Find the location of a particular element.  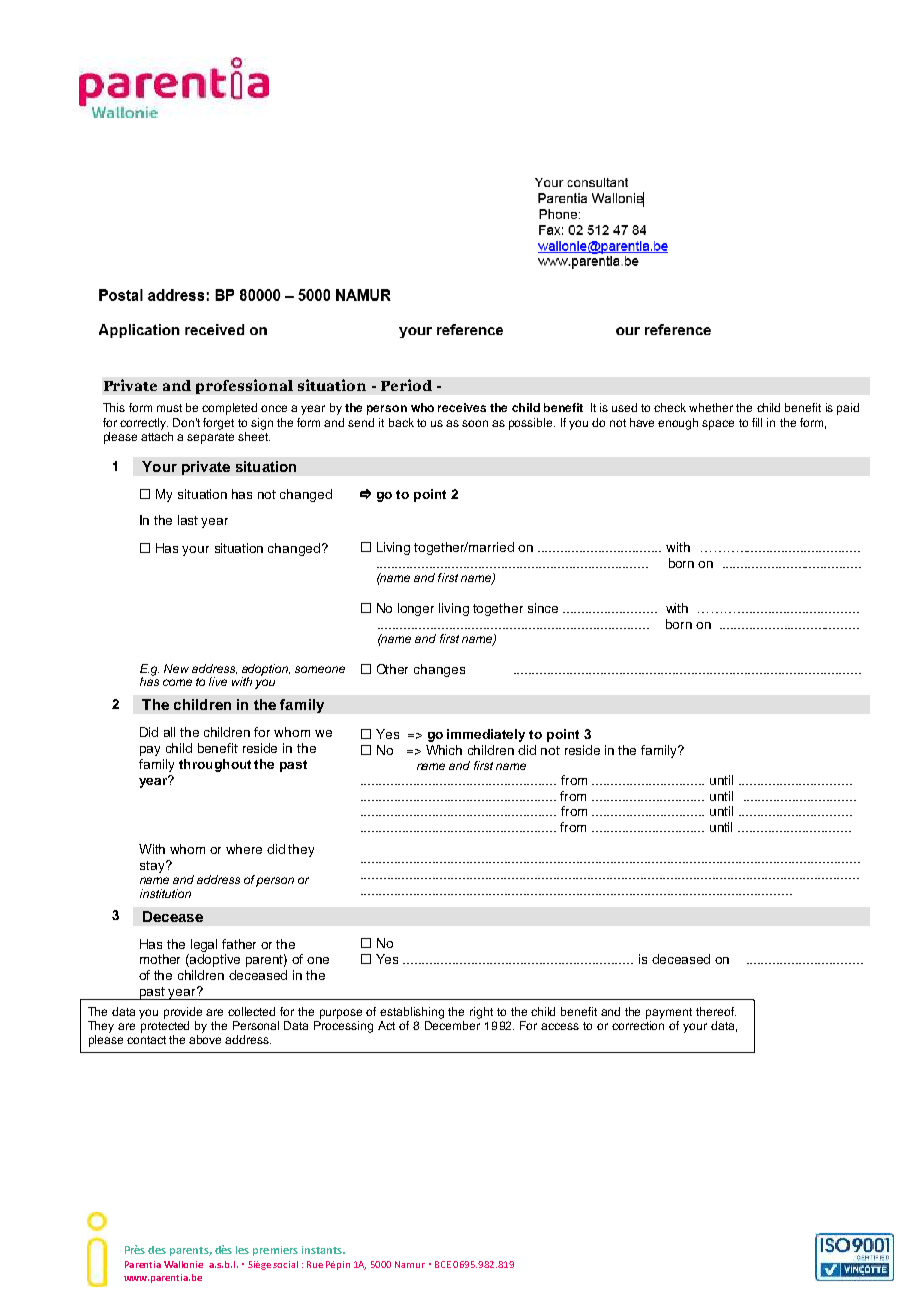

Which is located at coordinates (444, 750).
